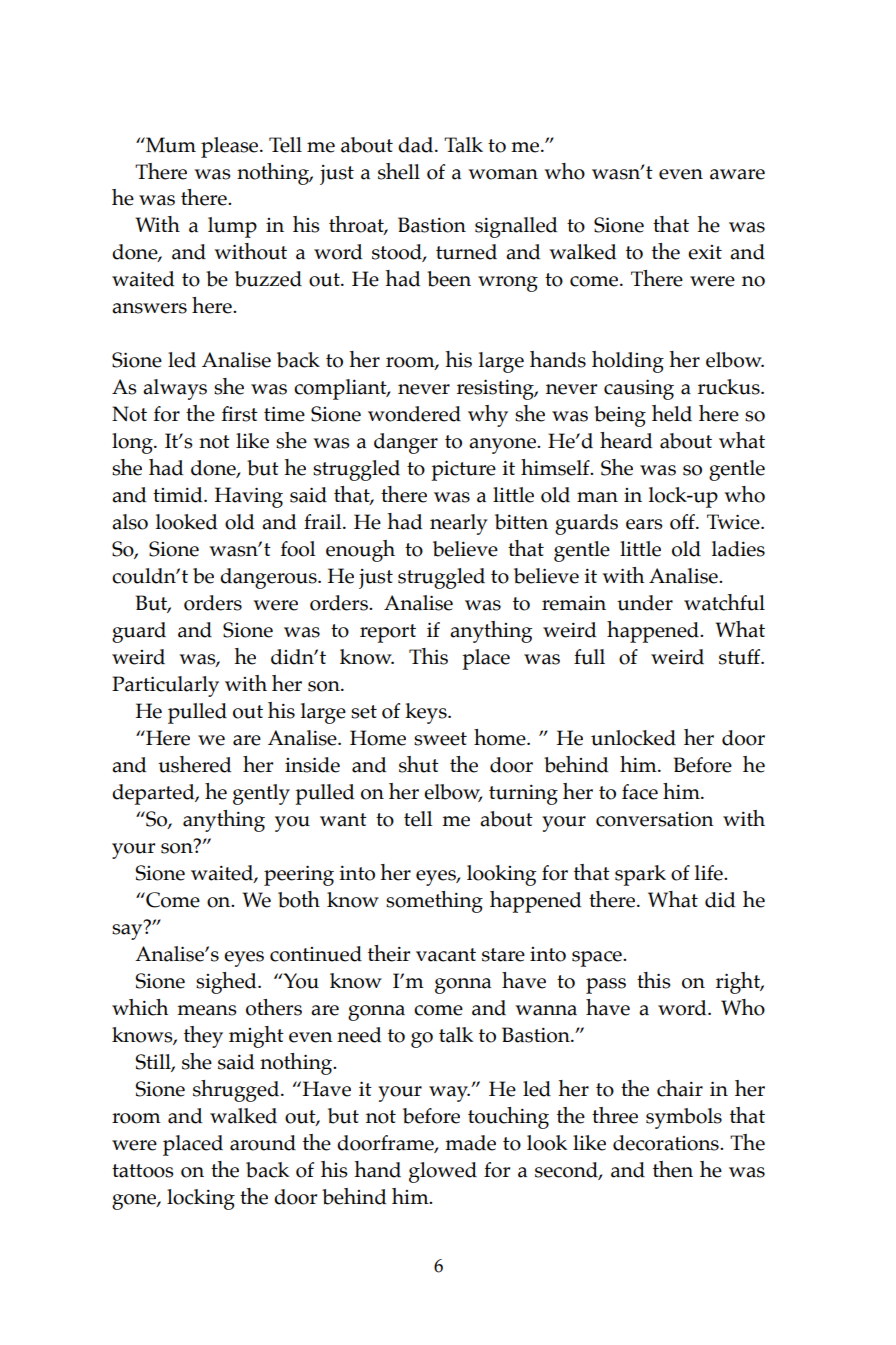 The image size is (896, 1345). What do you see at coordinates (261, 794) in the screenshot?
I see `gently` at bounding box center [261, 794].
